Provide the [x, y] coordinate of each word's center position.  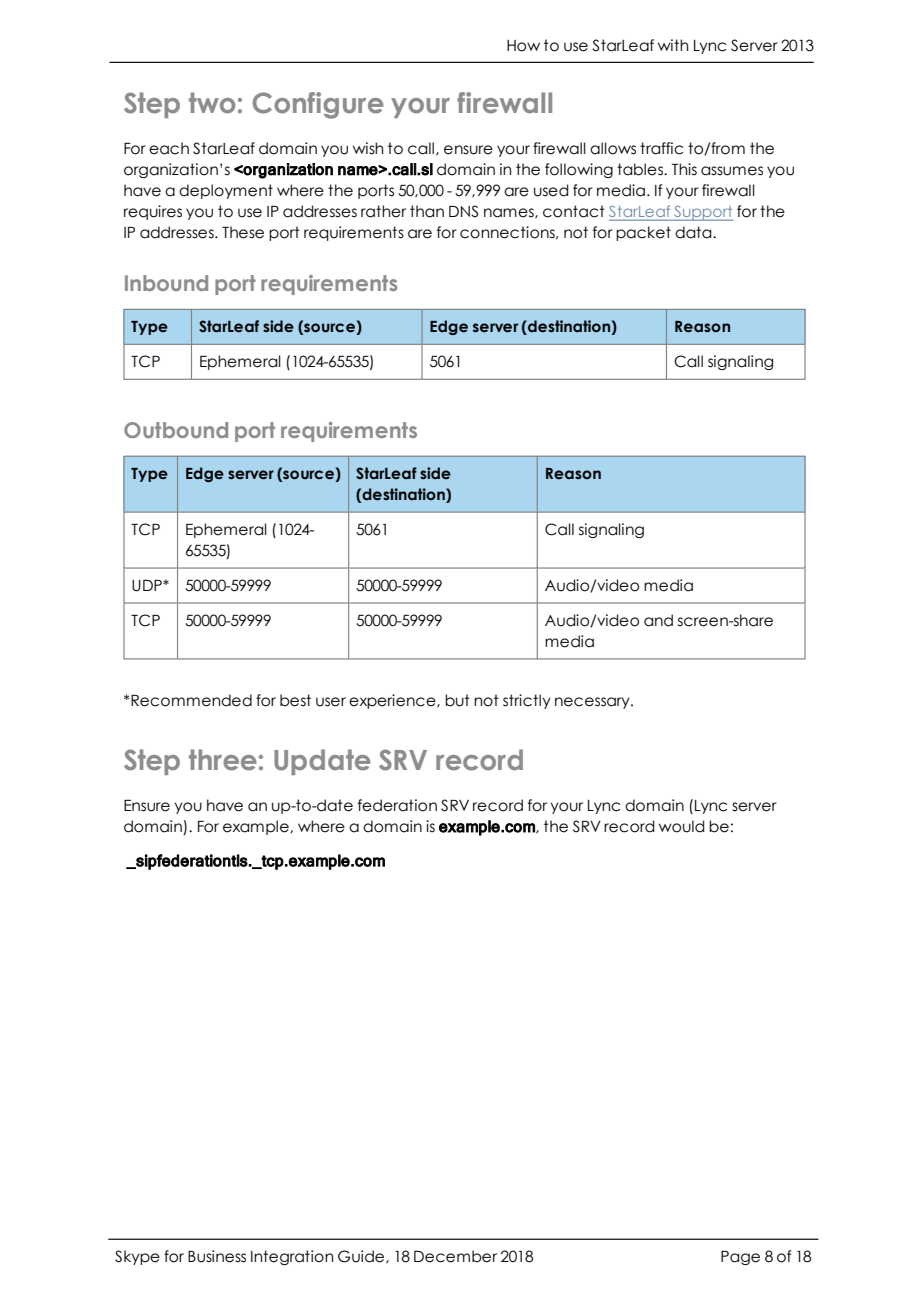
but [457, 700]
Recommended [191, 700]
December [455, 1256]
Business [217, 1256]
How [523, 46]
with [673, 45]
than [427, 211]
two [212, 103]
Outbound [176, 430]
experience [393, 701]
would [682, 826]
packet [643, 233]
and [658, 620]
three [223, 760]
